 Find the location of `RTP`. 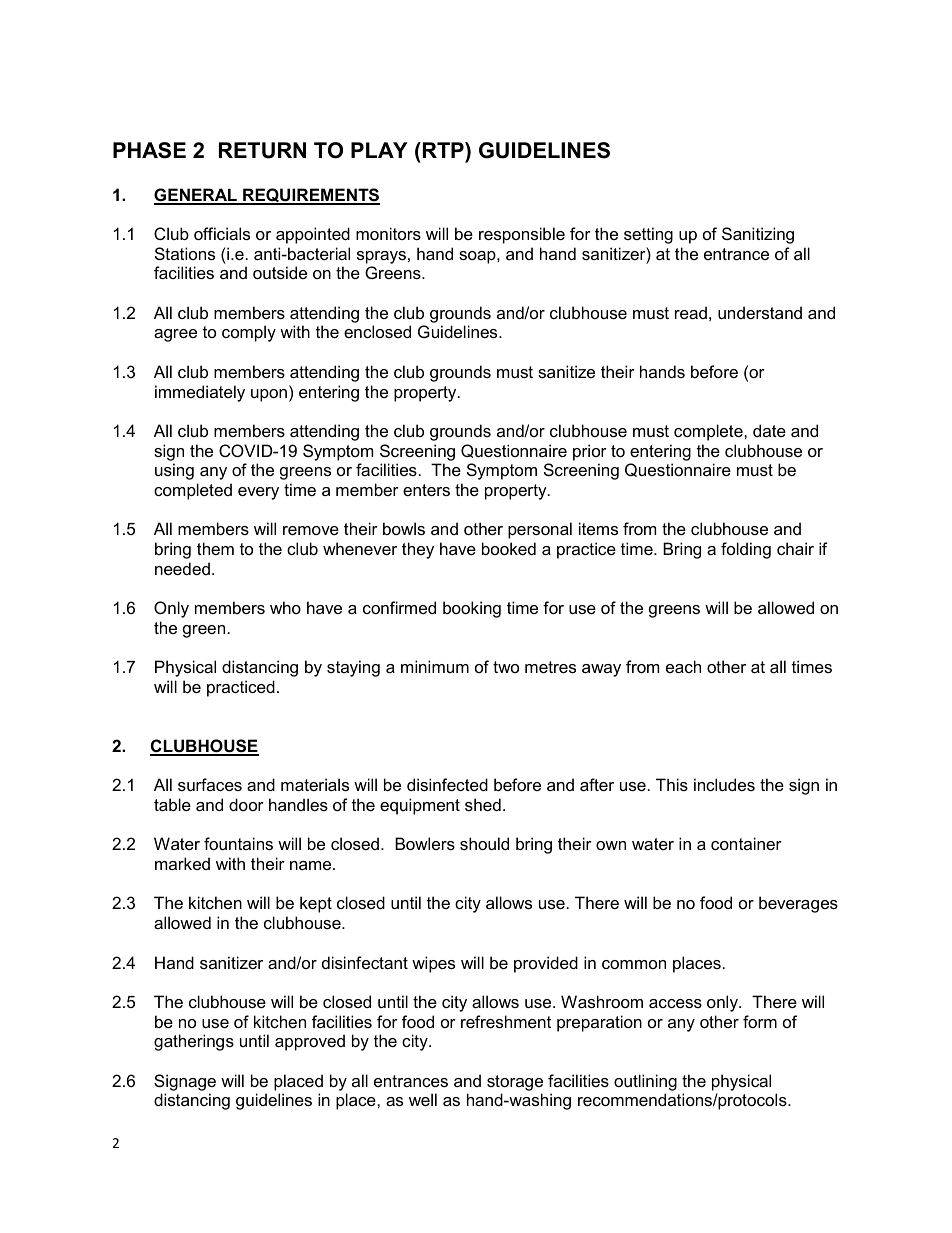

RTP is located at coordinates (443, 150).
